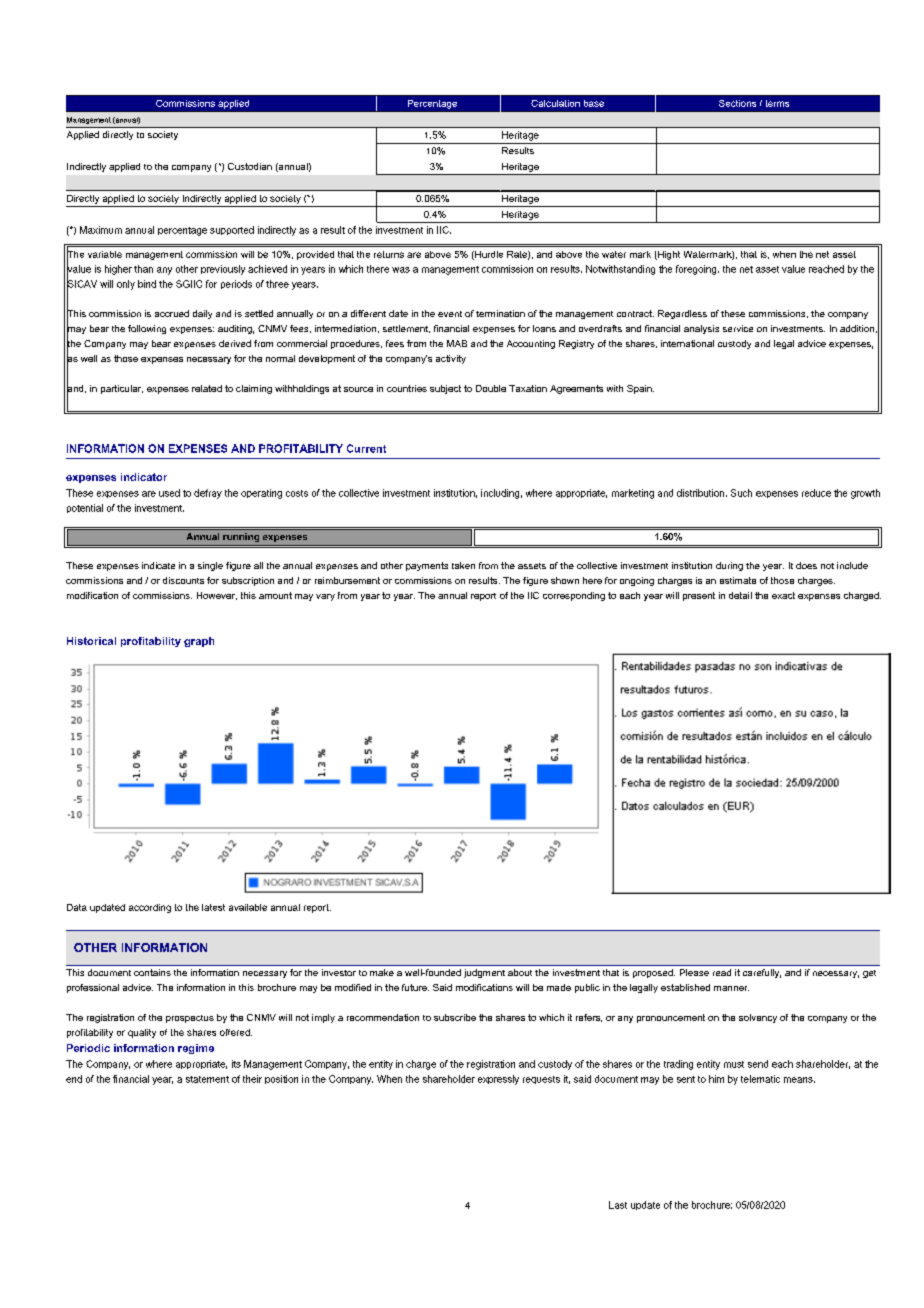  I want to click on terms, so click(777, 103).
